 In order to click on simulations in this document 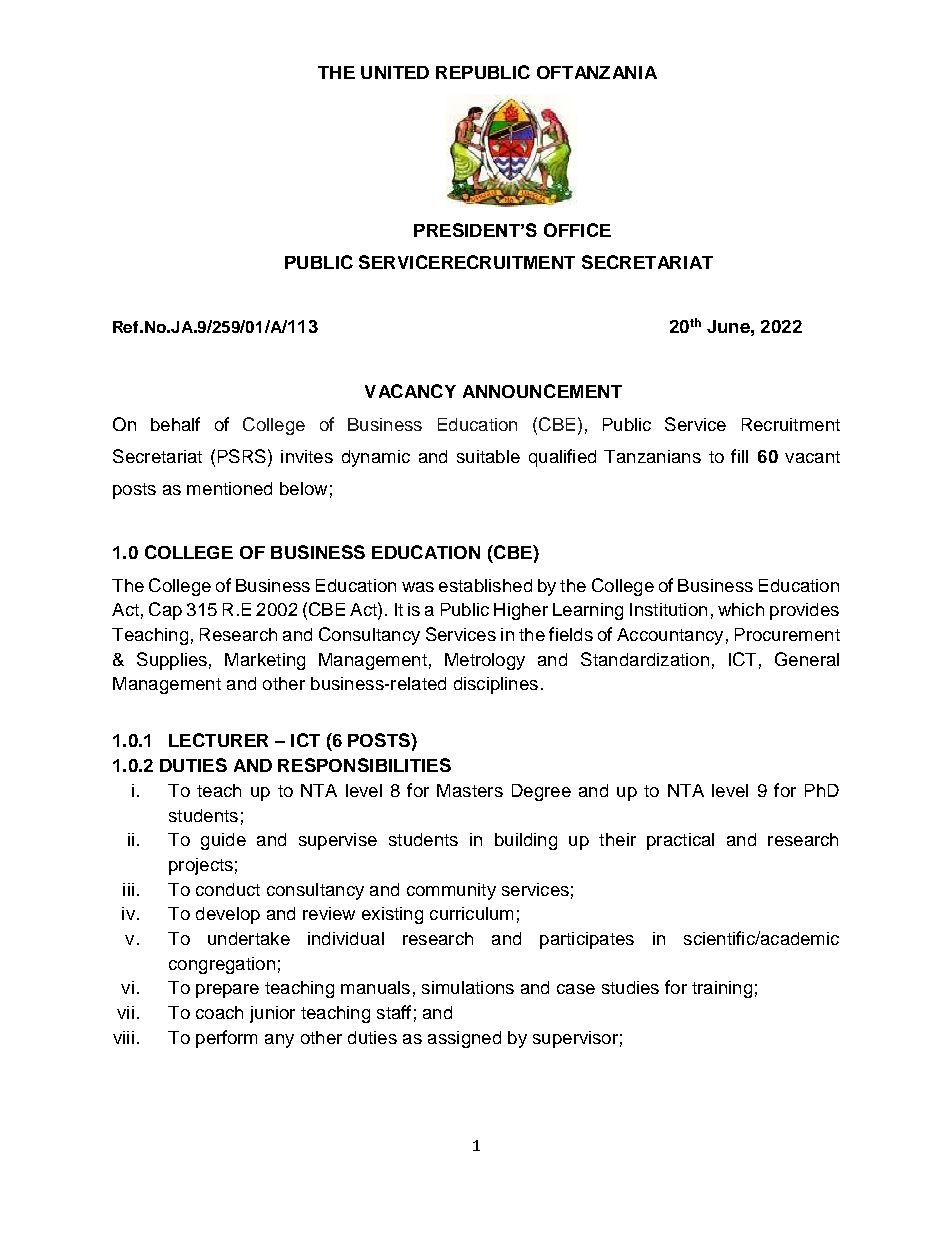, I will do `click(468, 987)`.
